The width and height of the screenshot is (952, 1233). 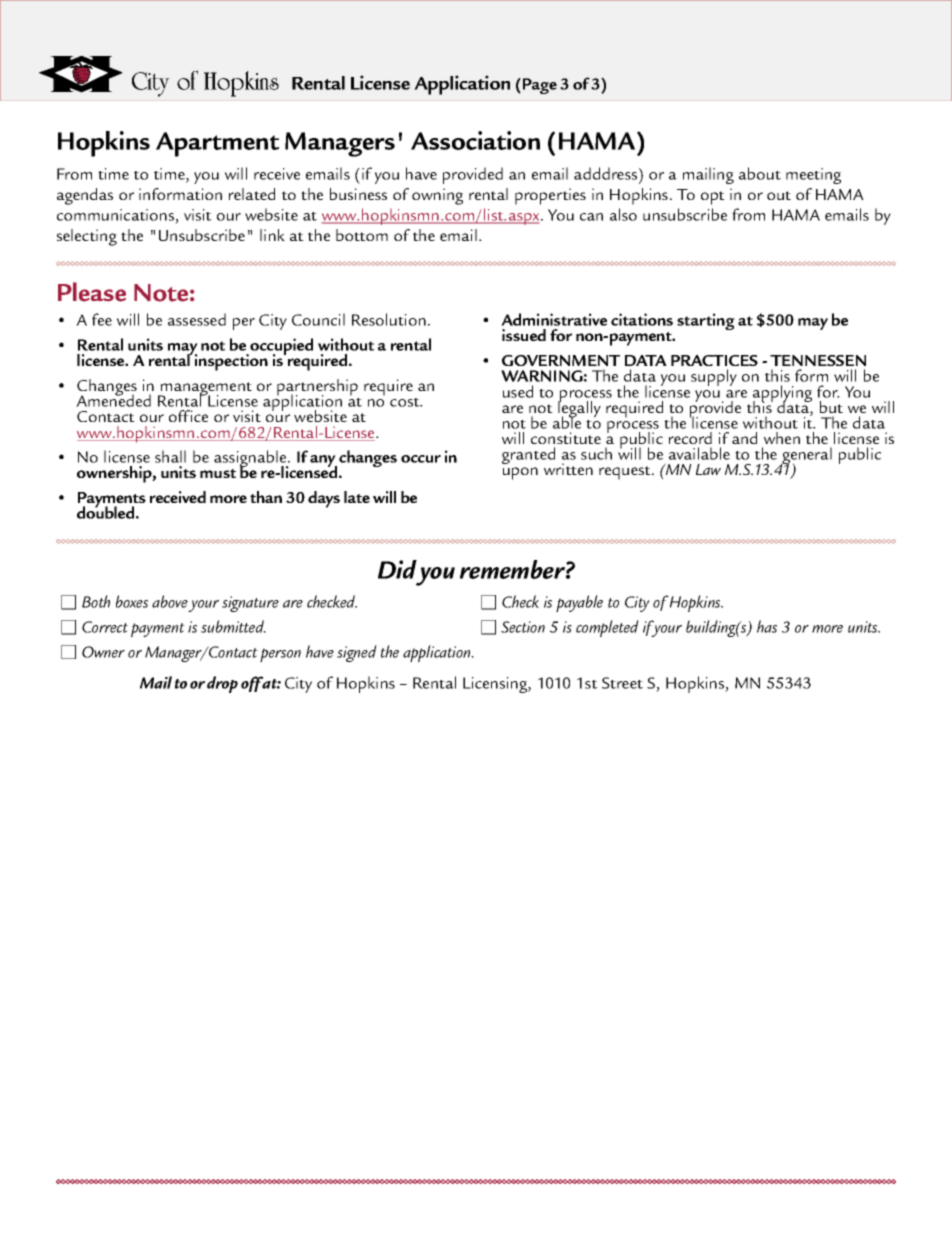 I want to click on Law, so click(x=708, y=469).
